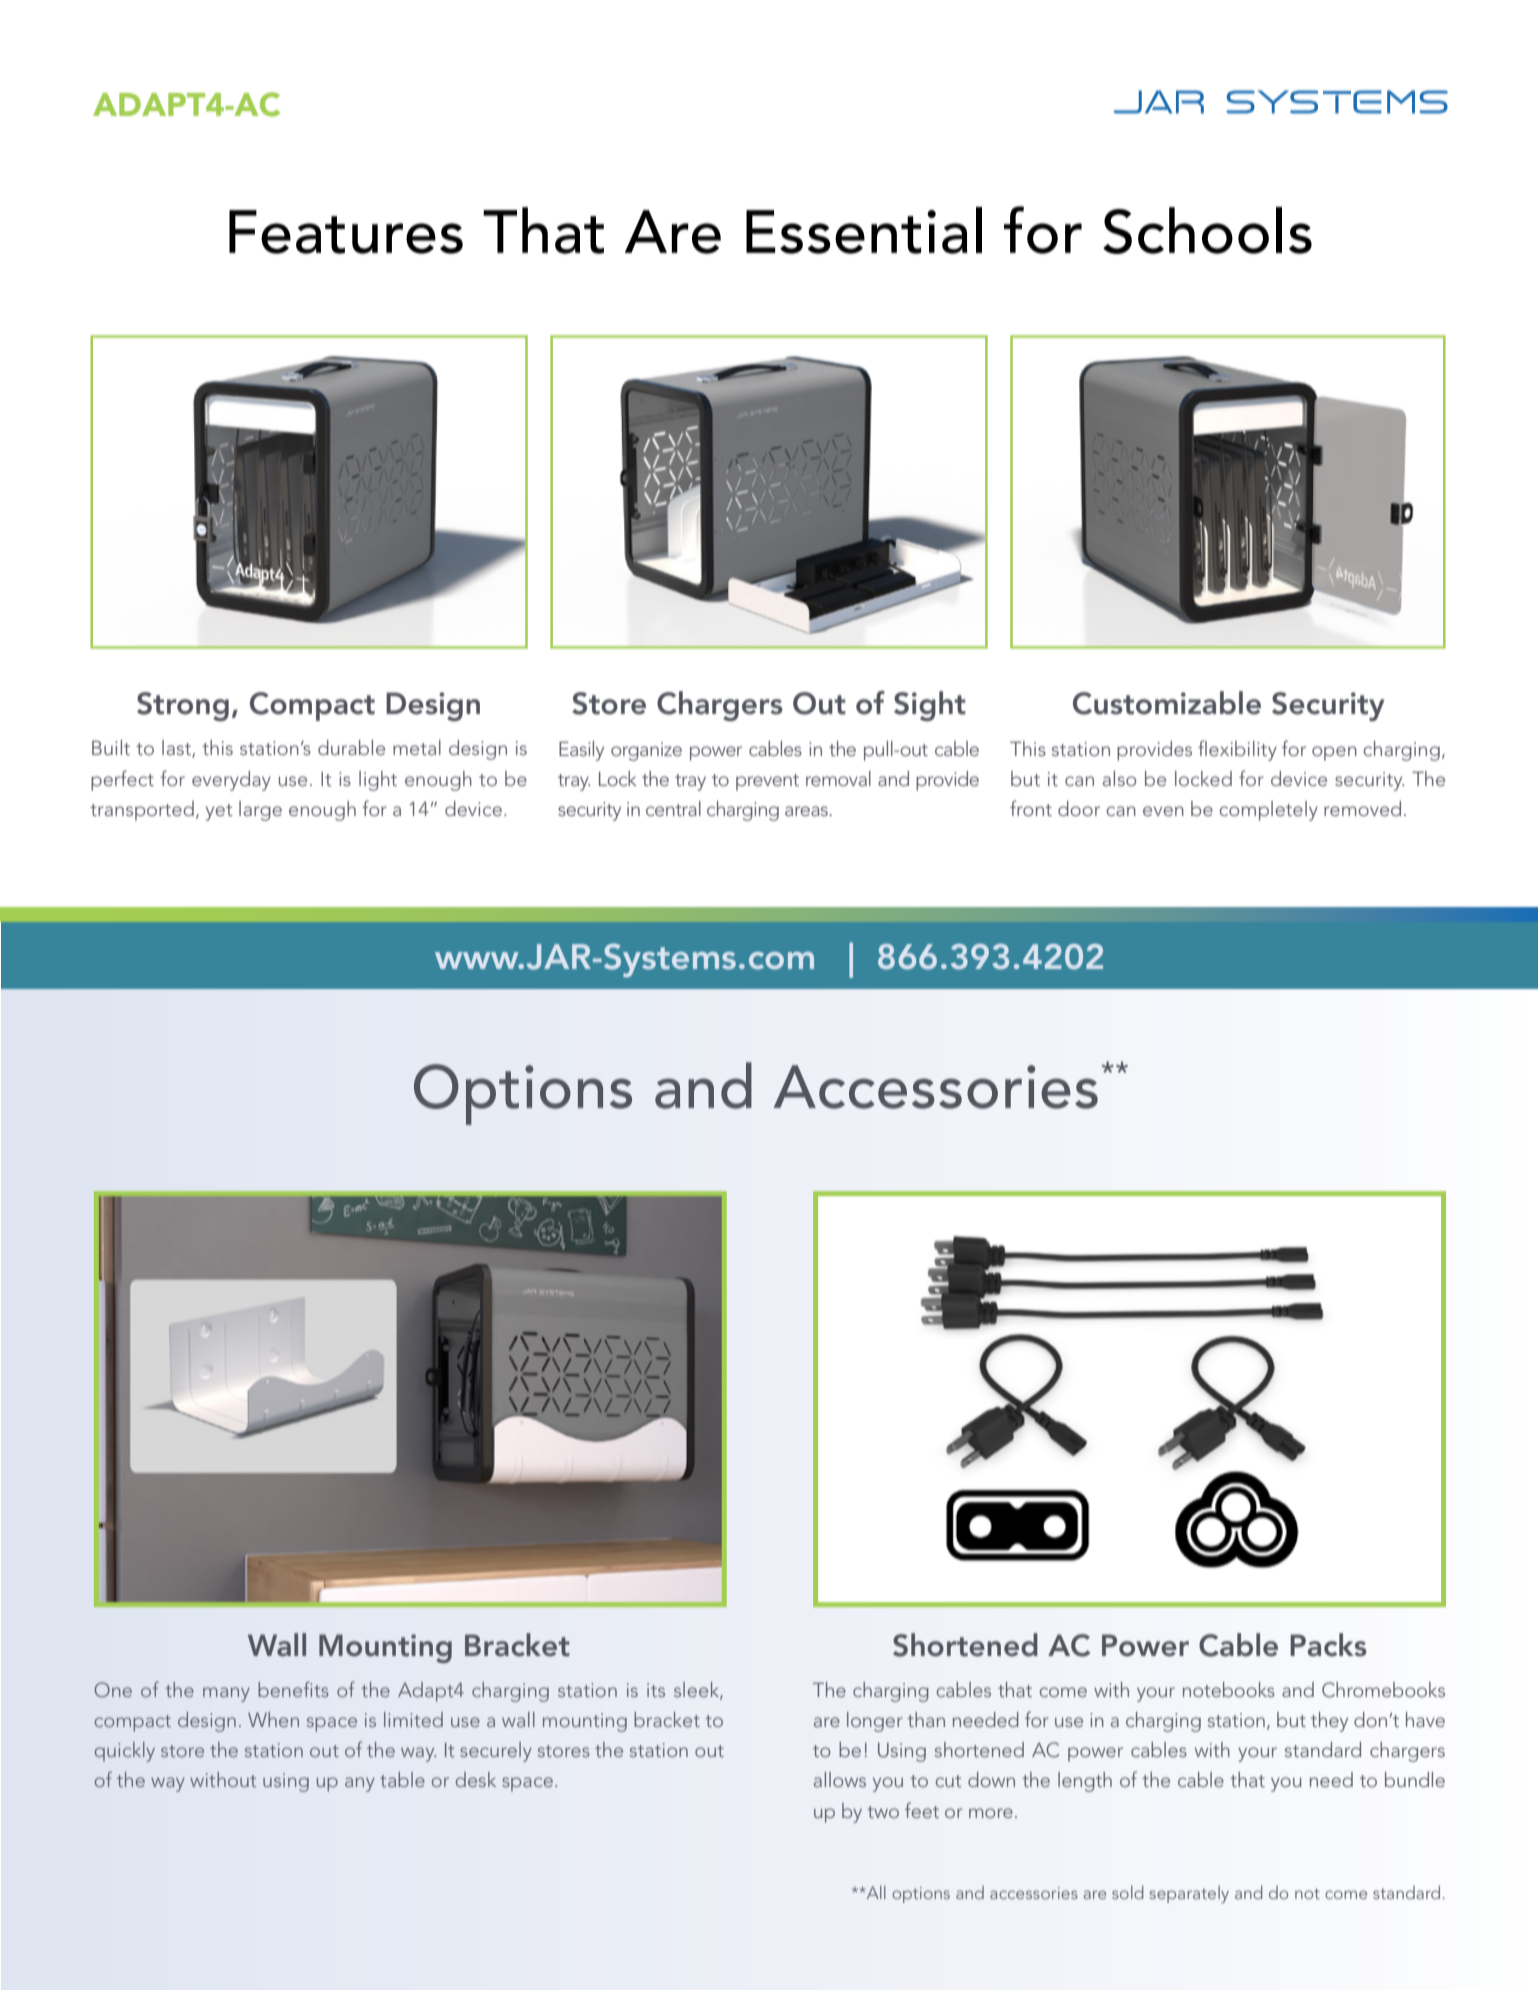  Describe the element at coordinates (1189, 1894) in the page. I see `separately` at that location.
